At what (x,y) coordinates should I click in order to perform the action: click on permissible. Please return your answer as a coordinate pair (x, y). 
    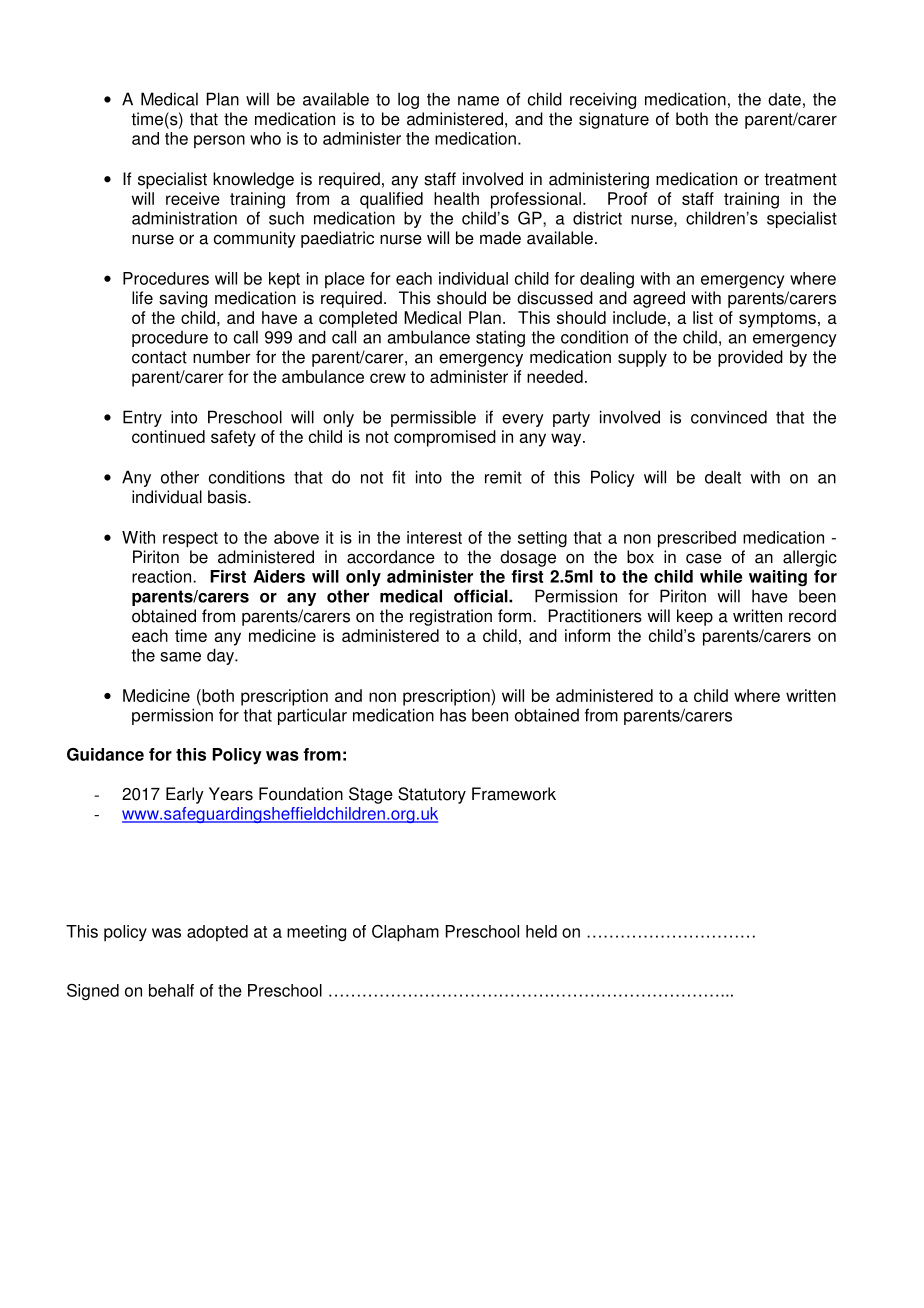
    Looking at the image, I should click on (433, 418).
